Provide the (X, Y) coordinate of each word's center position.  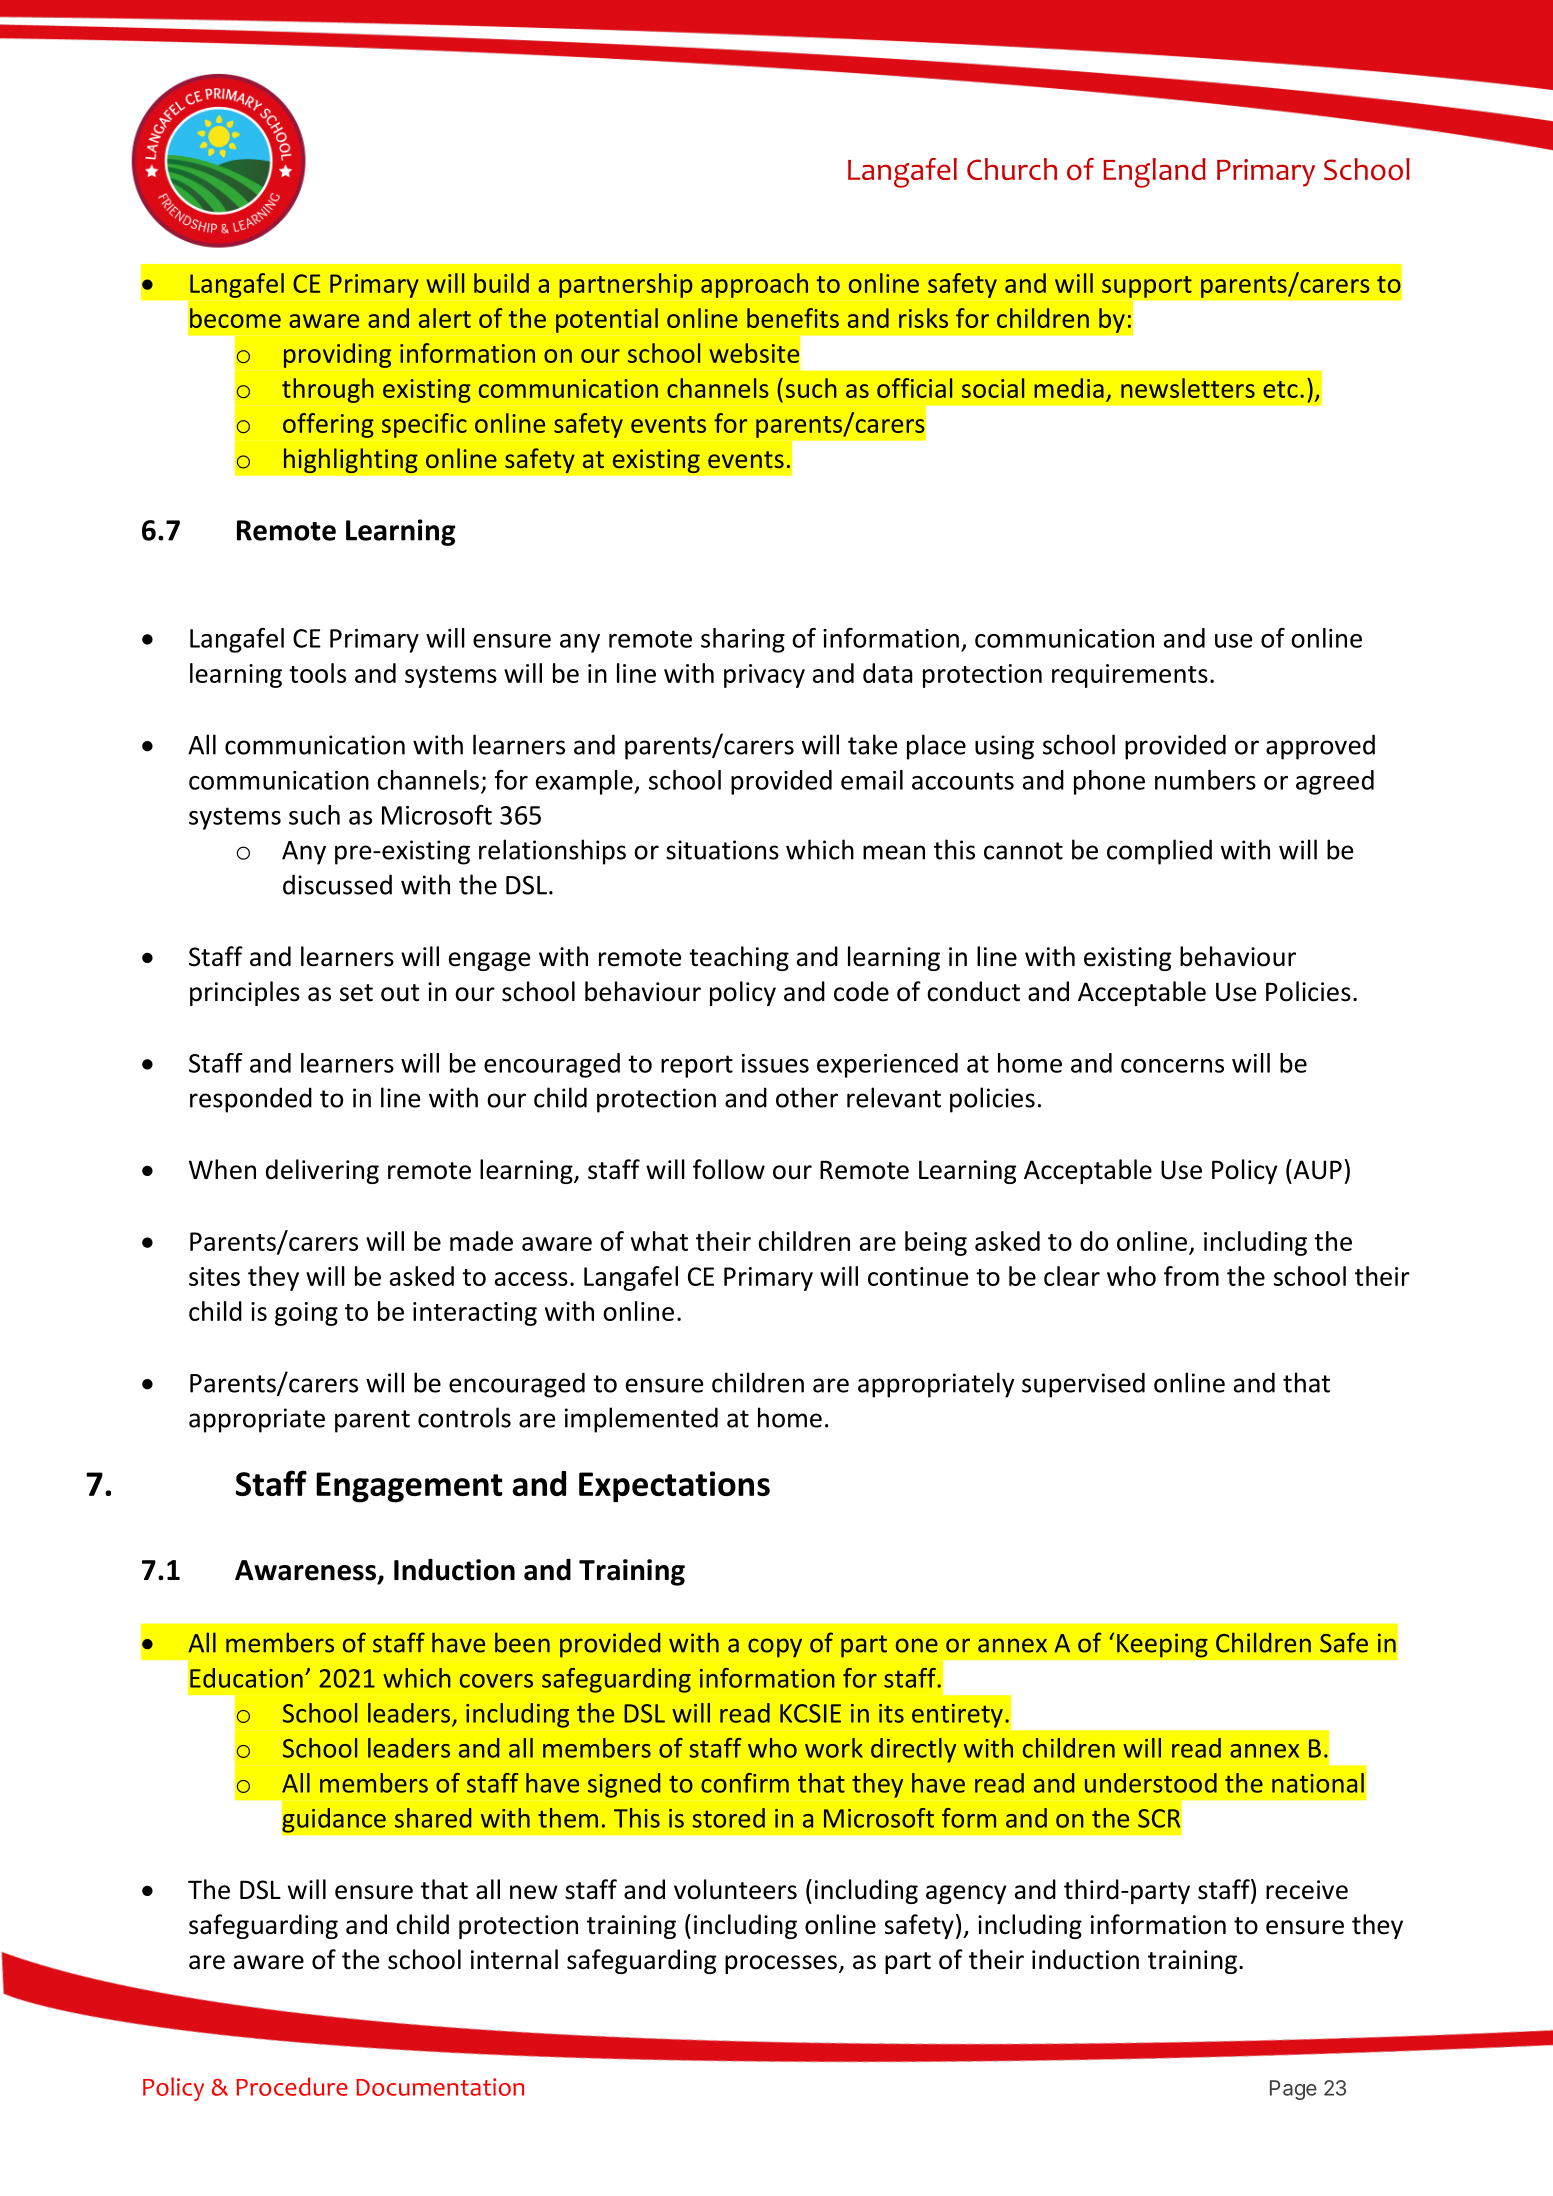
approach (754, 285)
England (1154, 173)
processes (781, 1964)
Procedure (292, 2086)
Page (1293, 2090)
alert (445, 318)
